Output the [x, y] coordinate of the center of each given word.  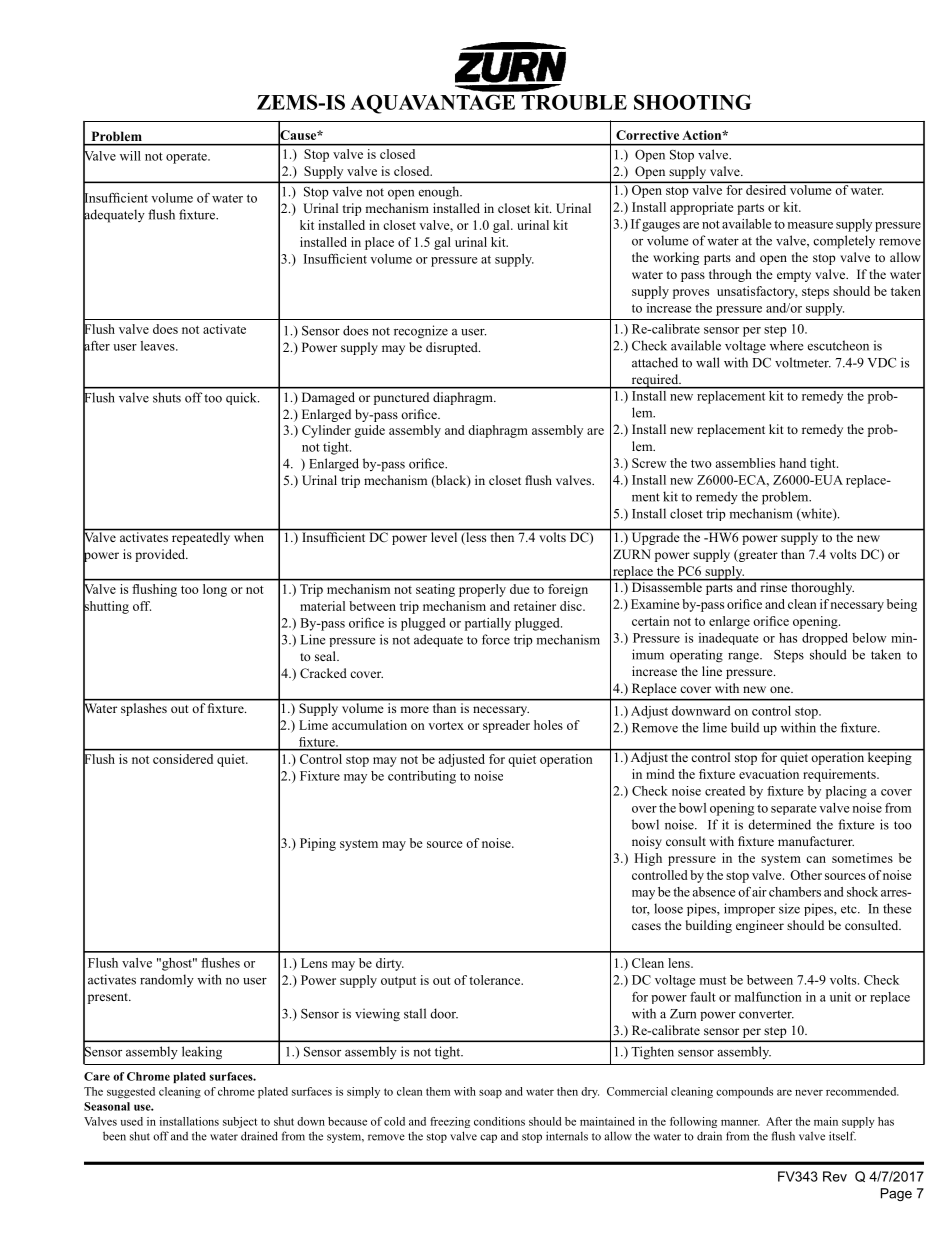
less [476, 537]
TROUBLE [574, 102]
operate [187, 158]
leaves [159, 346]
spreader [506, 726]
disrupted [453, 348]
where [786, 345]
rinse [774, 586]
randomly [167, 980]
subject [240, 1122]
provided [161, 555]
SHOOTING [693, 102]
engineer [760, 926]
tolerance [496, 980]
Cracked [323, 673]
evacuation [769, 774]
